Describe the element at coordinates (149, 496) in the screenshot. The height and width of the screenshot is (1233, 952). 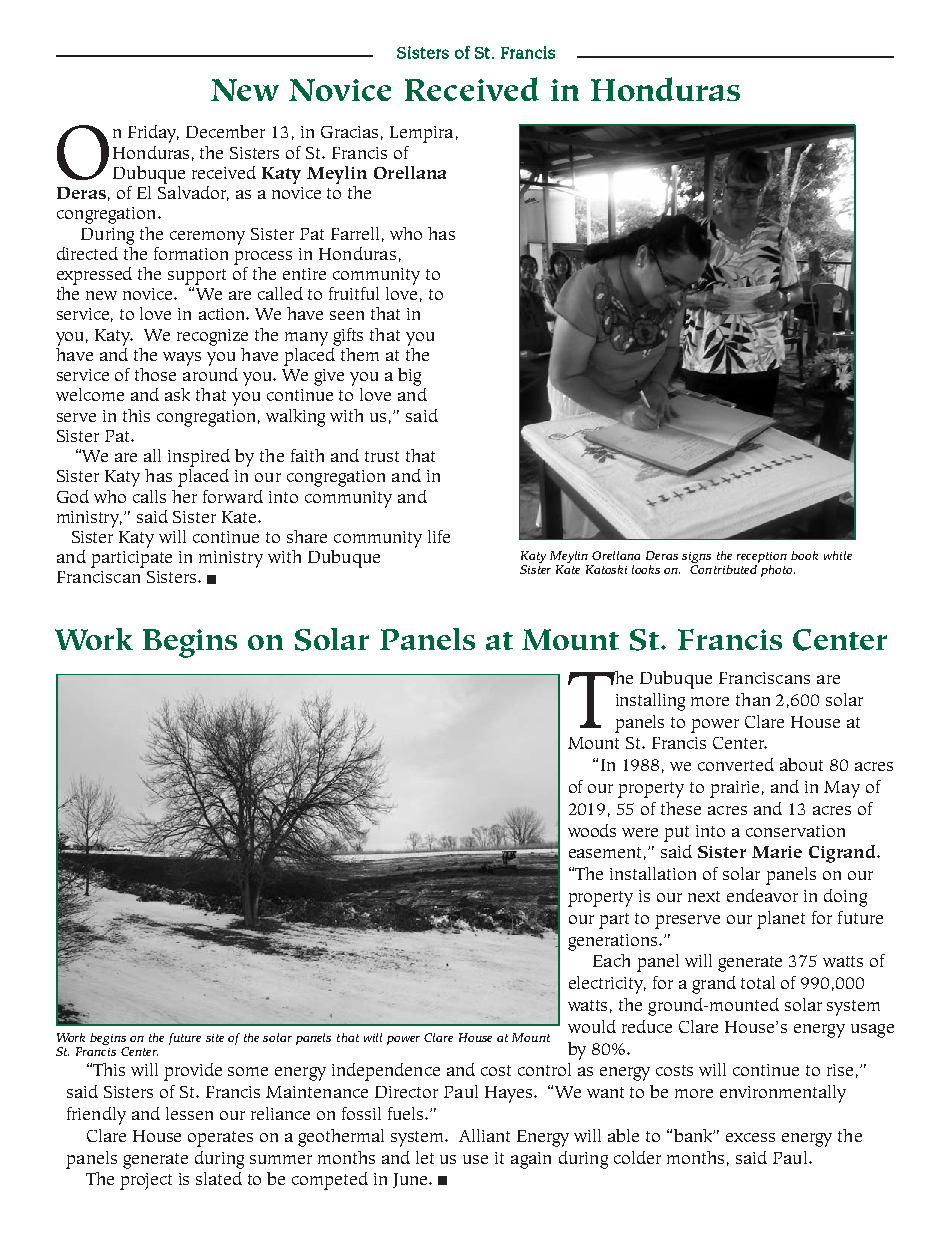
I see `calls` at that location.
